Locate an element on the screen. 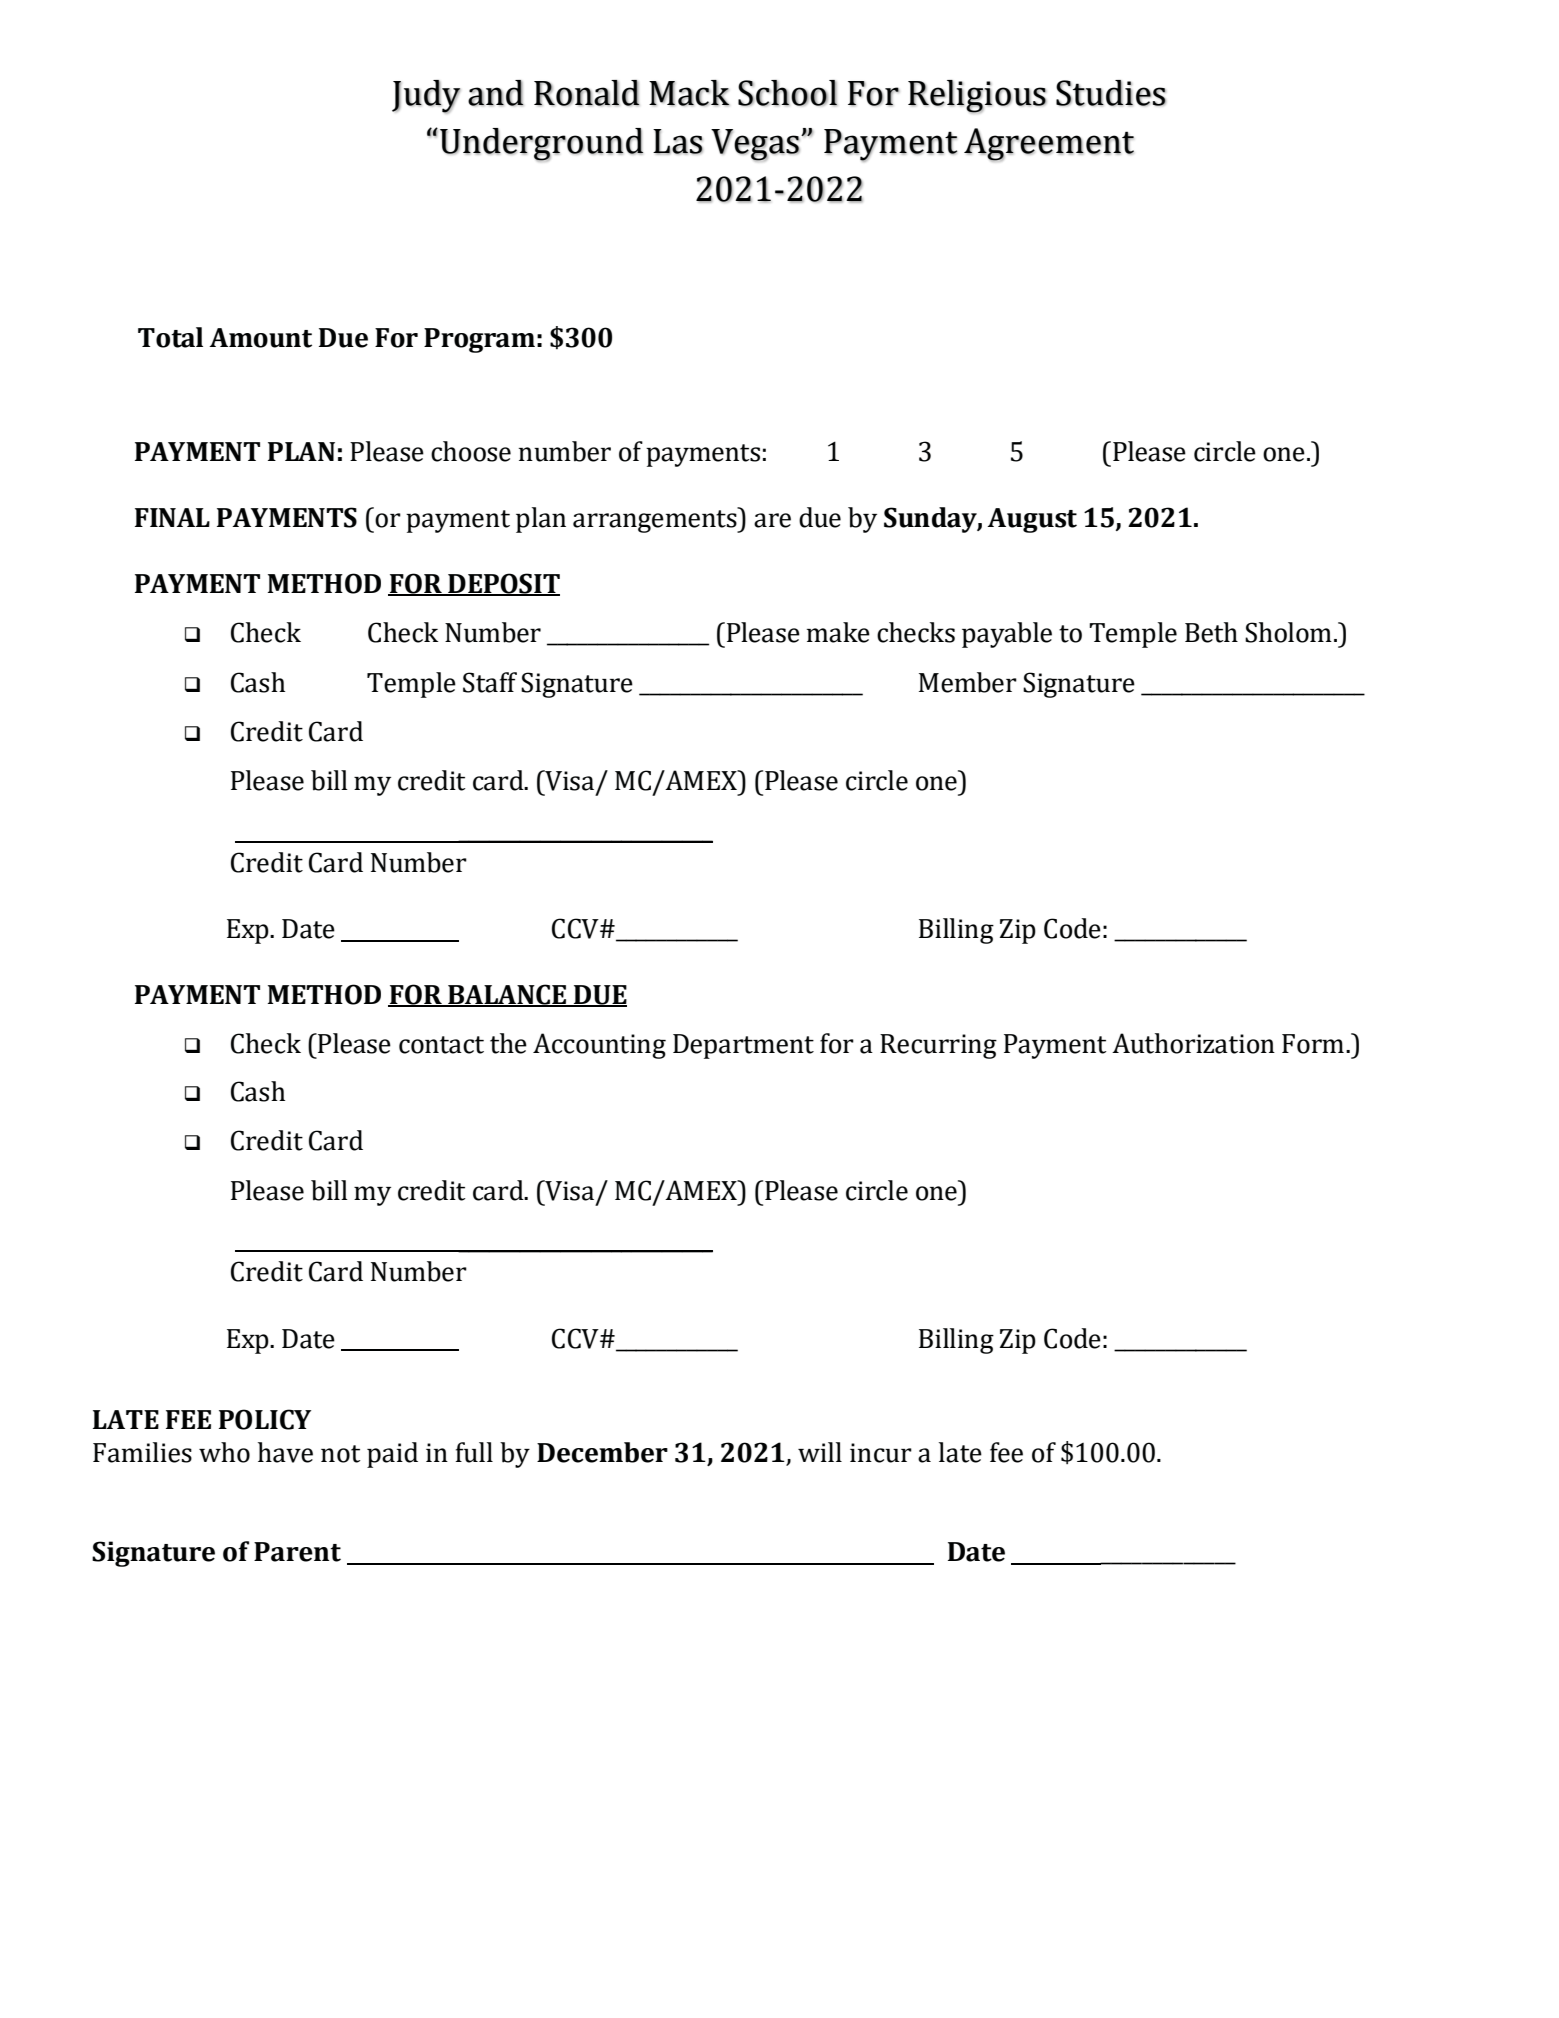 This screenshot has width=1559, height=2018. Studies is located at coordinates (1111, 93).
